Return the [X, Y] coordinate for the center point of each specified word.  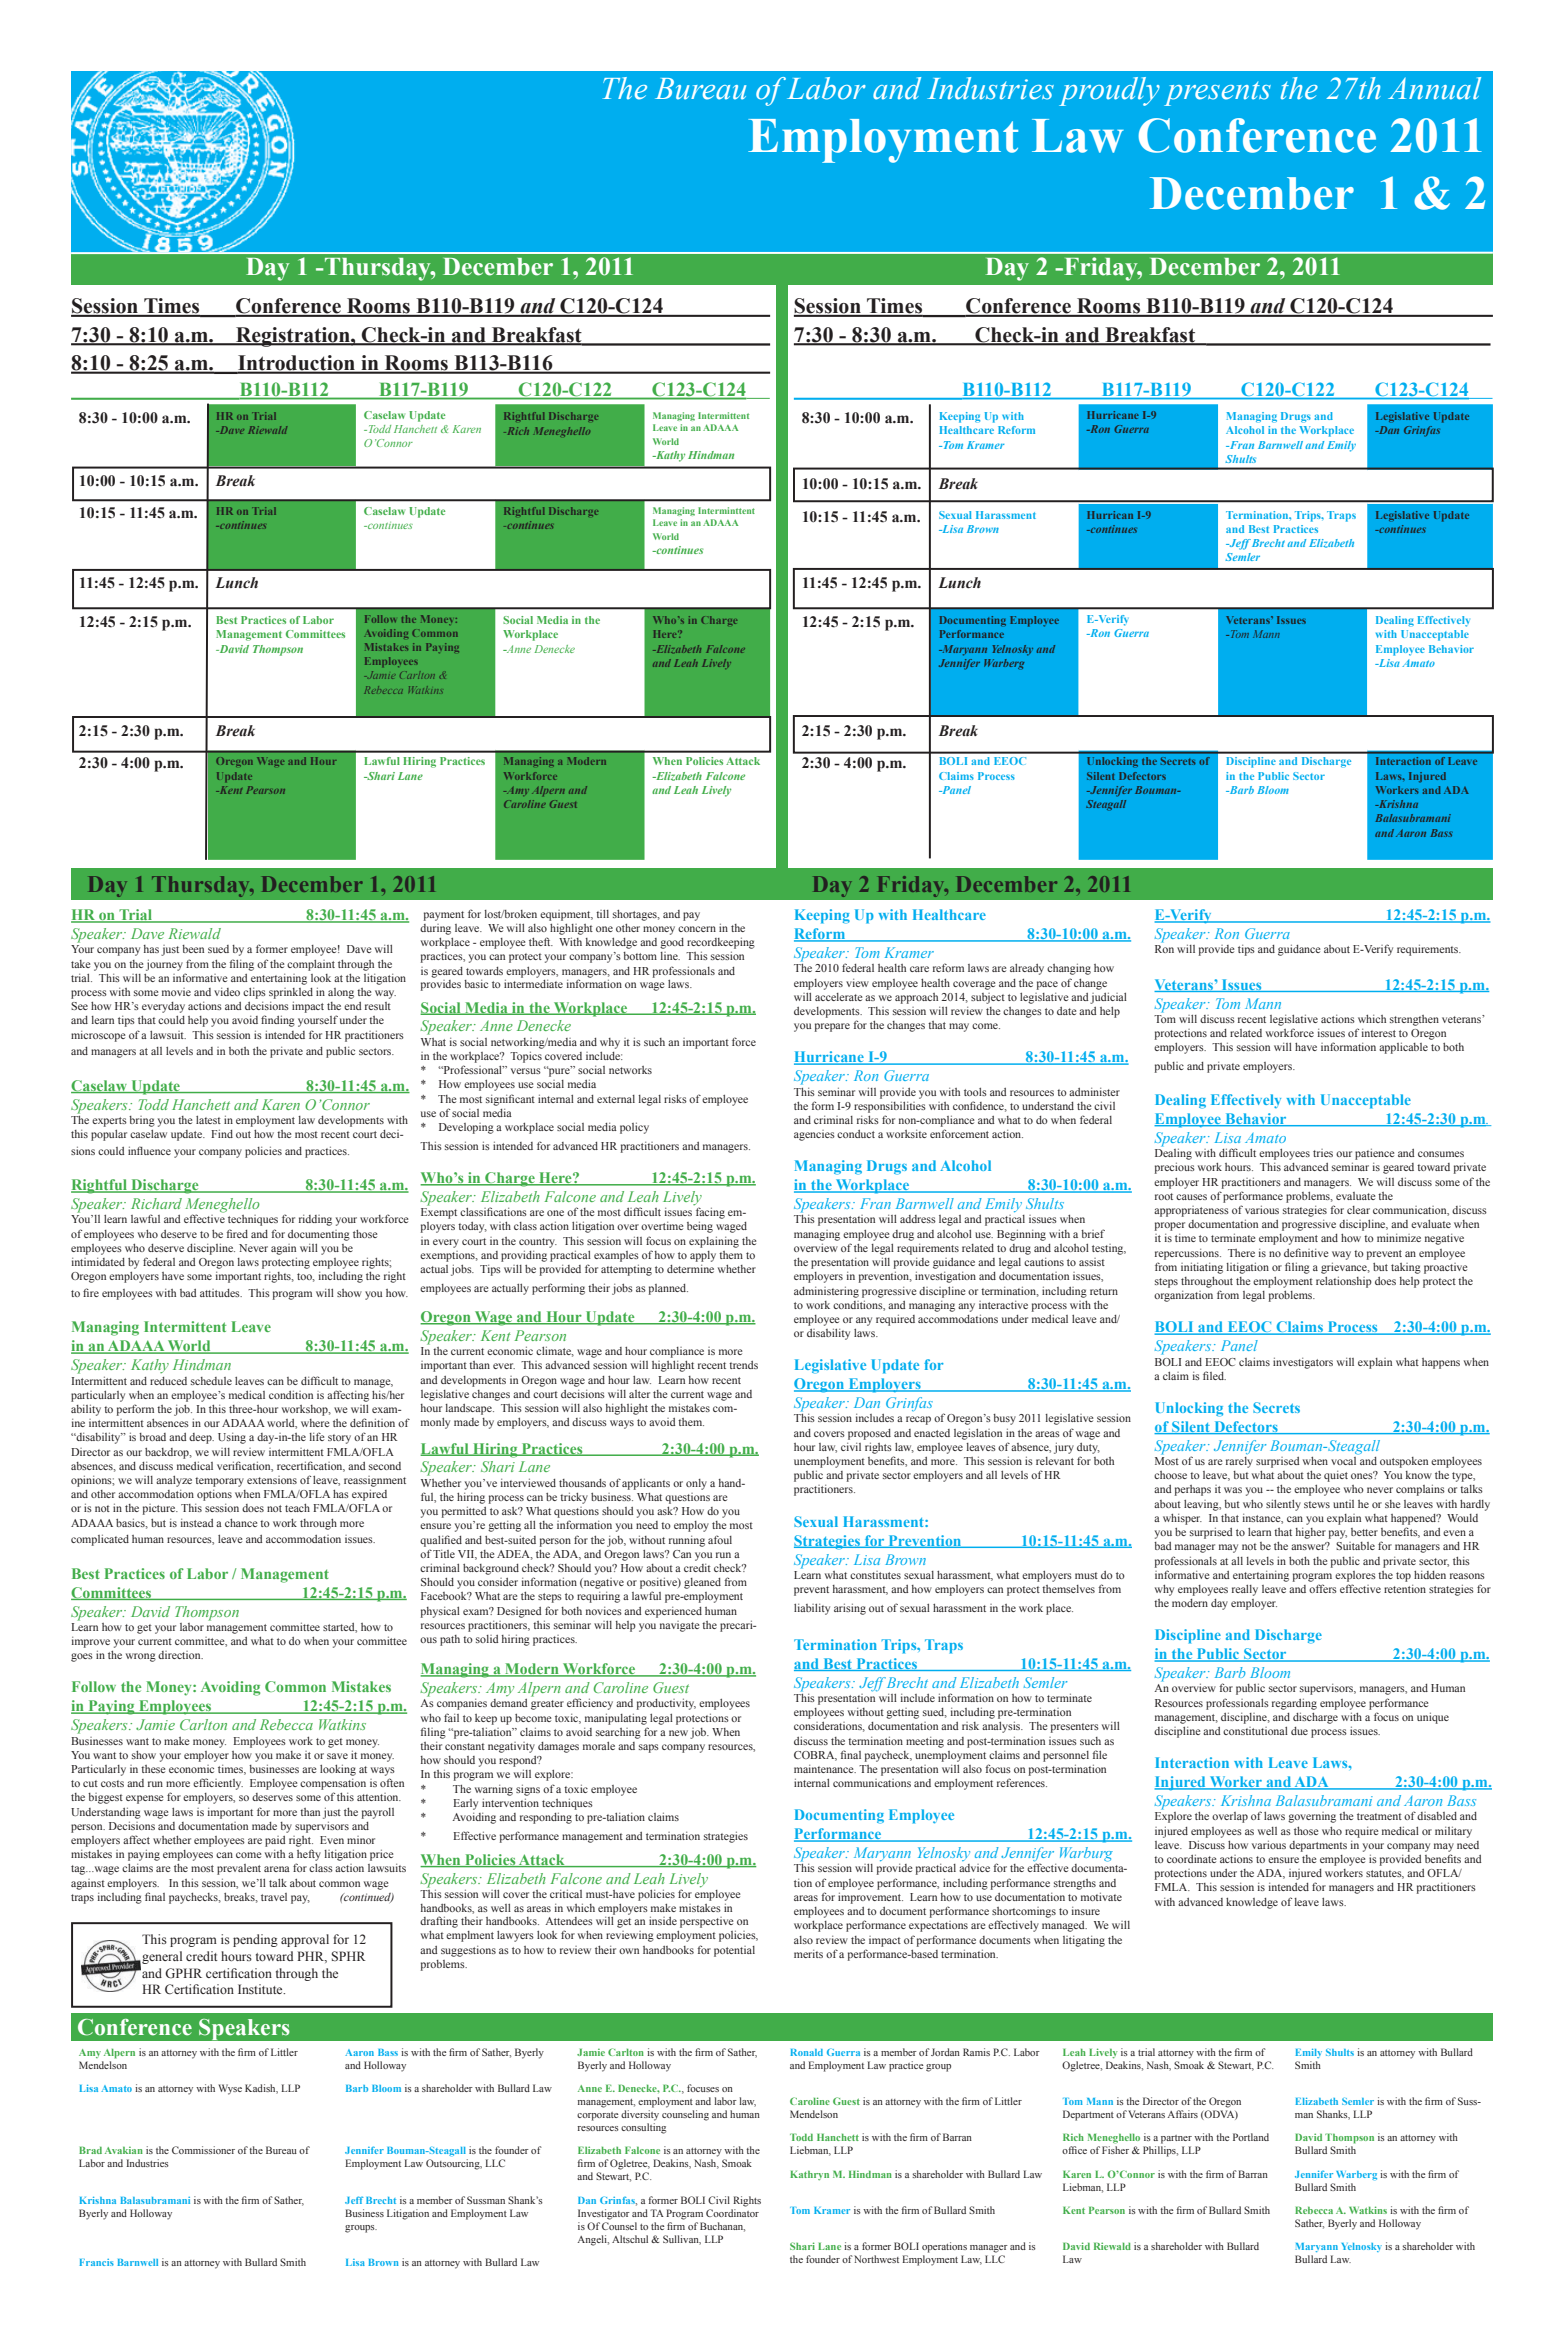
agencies [814, 1135]
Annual [1434, 88]
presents [1217, 94]
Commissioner [203, 2150]
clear [1358, 1210]
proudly [1109, 91]
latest [208, 1120]
